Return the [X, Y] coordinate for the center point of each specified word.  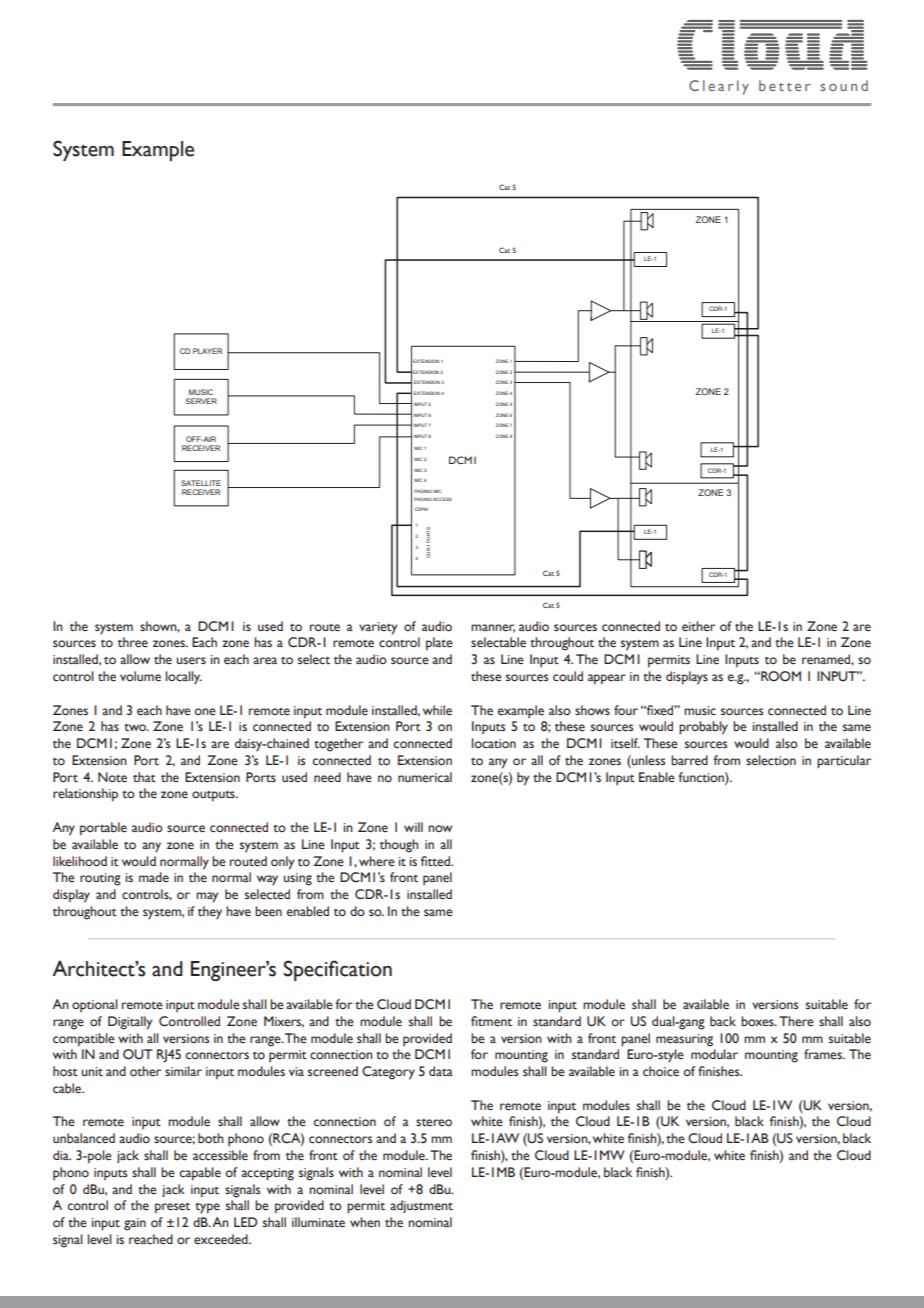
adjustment [421, 1206]
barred [689, 760]
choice [661, 1071]
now [440, 828]
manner [493, 628]
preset [172, 1208]
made [154, 877]
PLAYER [207, 351]
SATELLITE [201, 483]
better [784, 85]
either [698, 626]
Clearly [719, 87]
